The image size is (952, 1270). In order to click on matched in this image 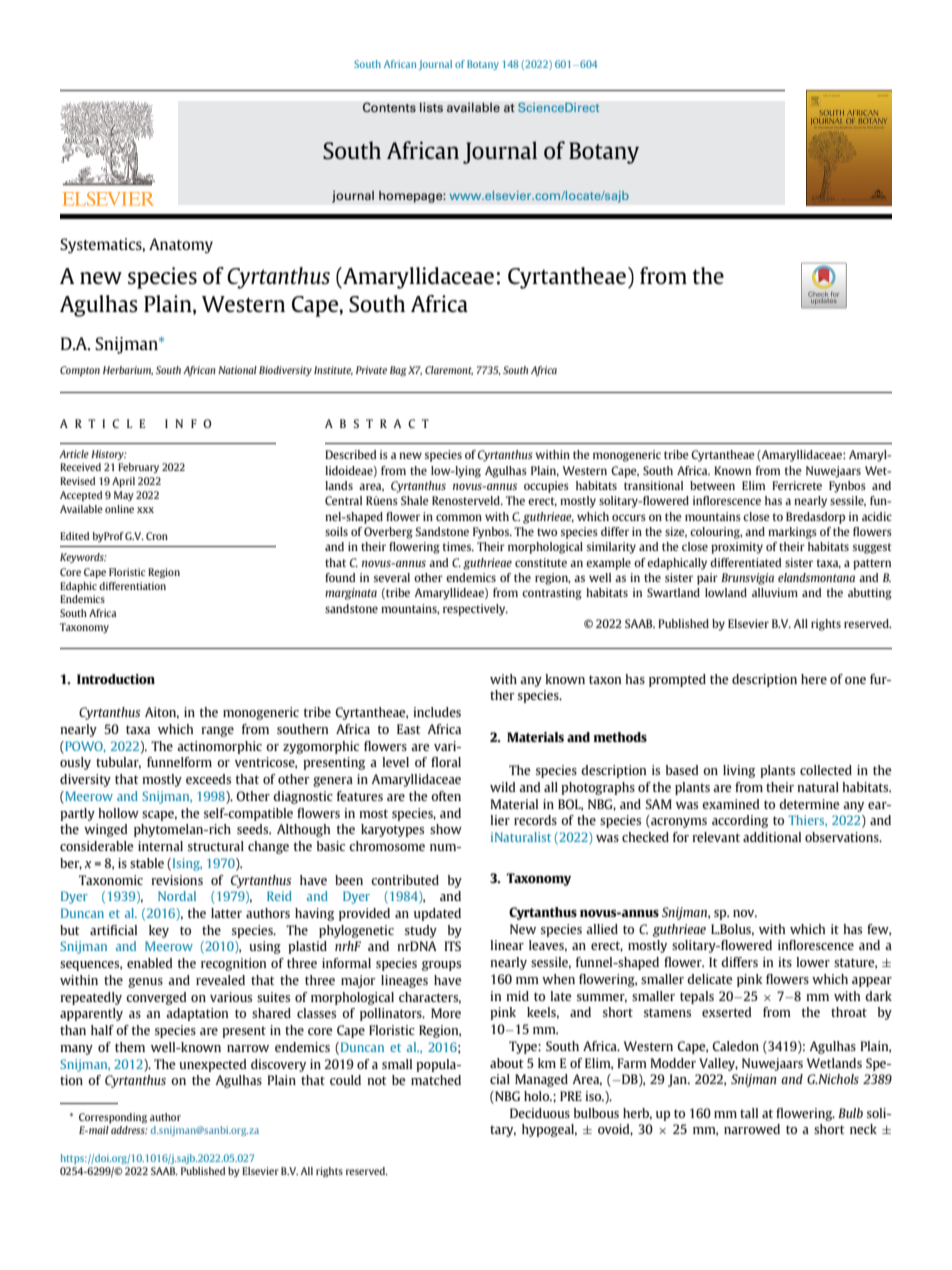, I will do `click(436, 1080)`.
